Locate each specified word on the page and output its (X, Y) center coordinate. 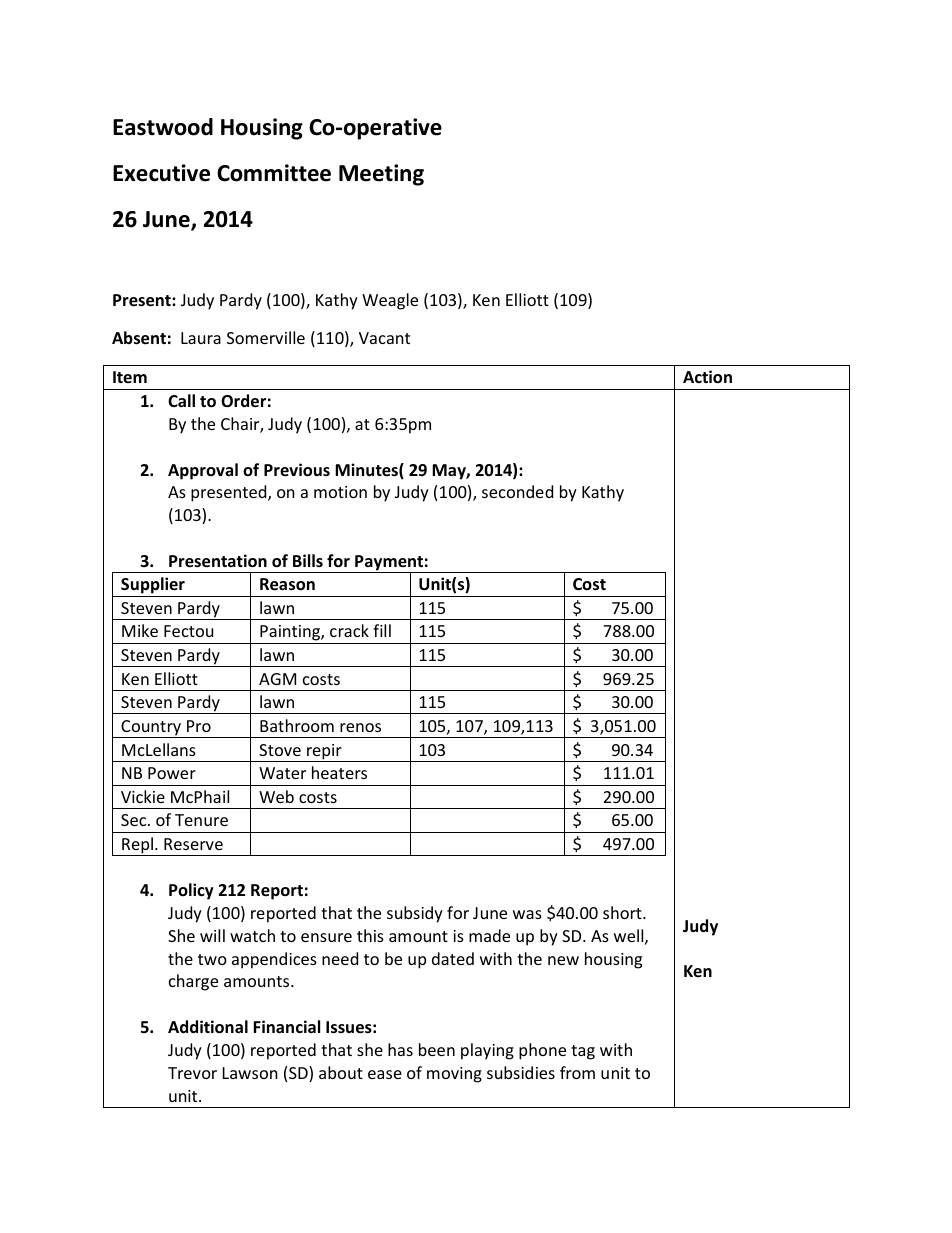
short (623, 912)
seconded (517, 491)
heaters (339, 772)
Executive (161, 173)
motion (340, 492)
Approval (203, 471)
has (400, 1049)
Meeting (381, 175)
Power (172, 773)
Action (707, 377)
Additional (208, 1027)
